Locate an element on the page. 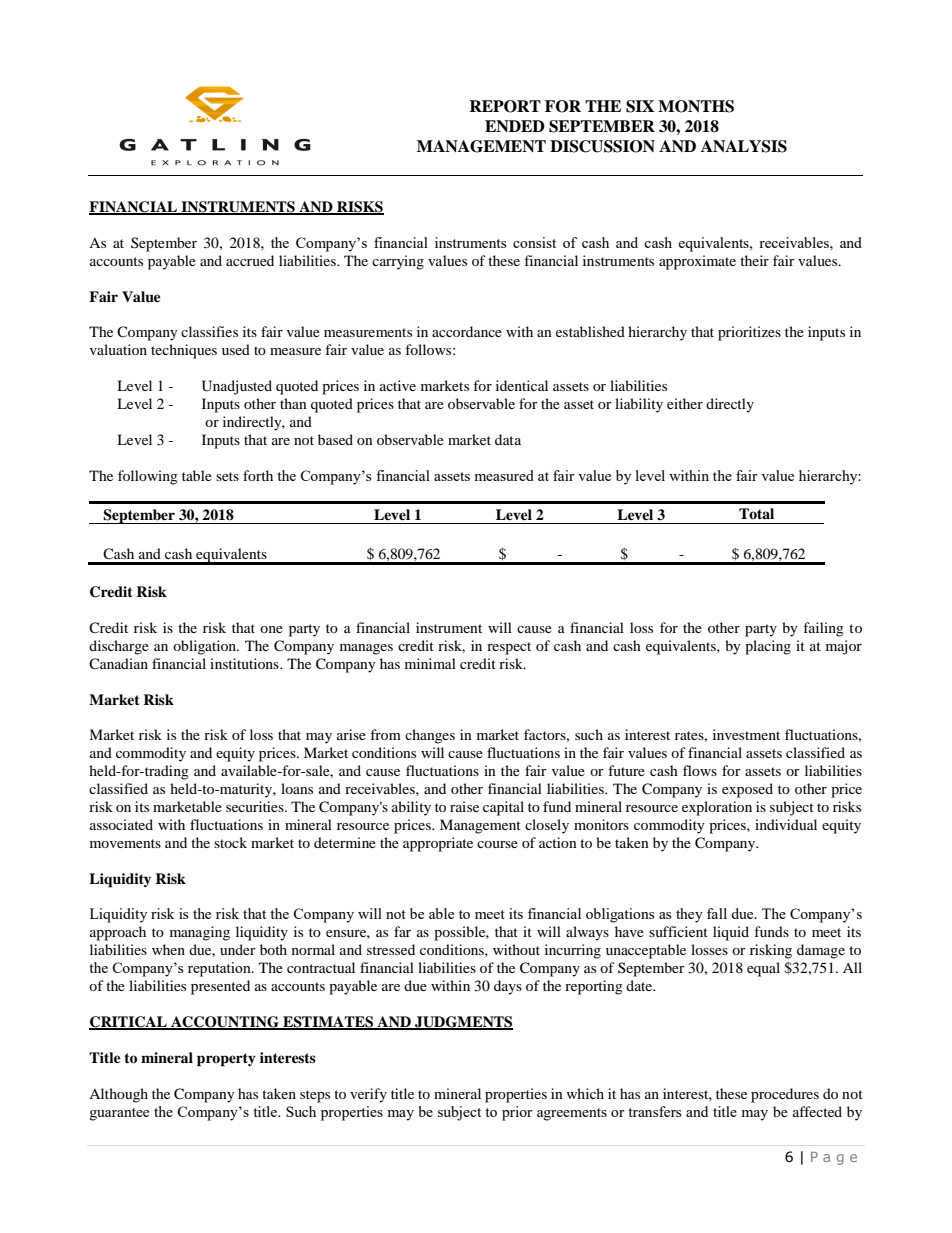  ANALYSIS is located at coordinates (744, 146).
